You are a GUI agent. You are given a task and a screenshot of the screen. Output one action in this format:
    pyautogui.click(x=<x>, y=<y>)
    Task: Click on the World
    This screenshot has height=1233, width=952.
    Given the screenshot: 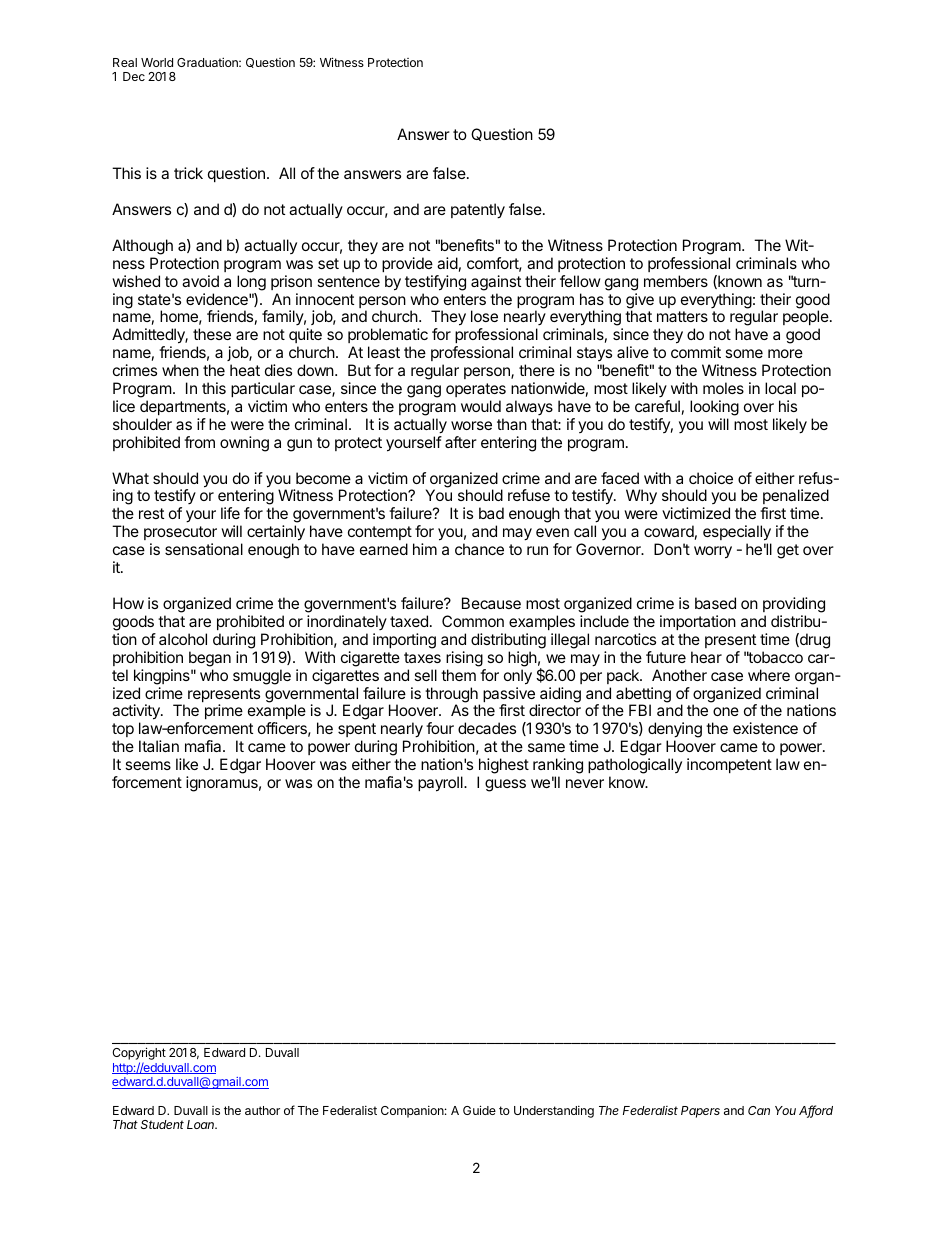 What is the action you would take?
    pyautogui.click(x=157, y=62)
